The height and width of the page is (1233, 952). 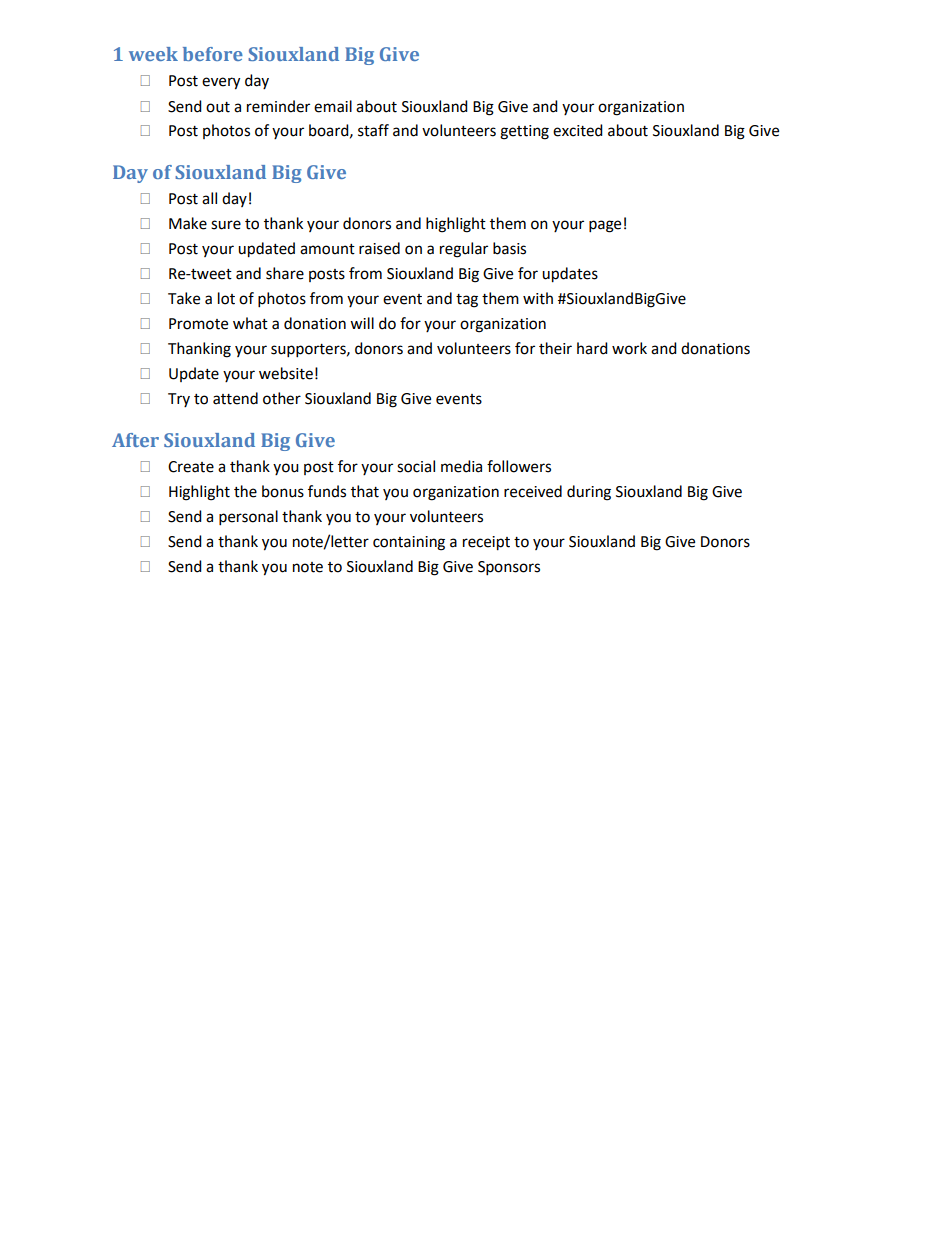 I want to click on personal, so click(x=248, y=518).
